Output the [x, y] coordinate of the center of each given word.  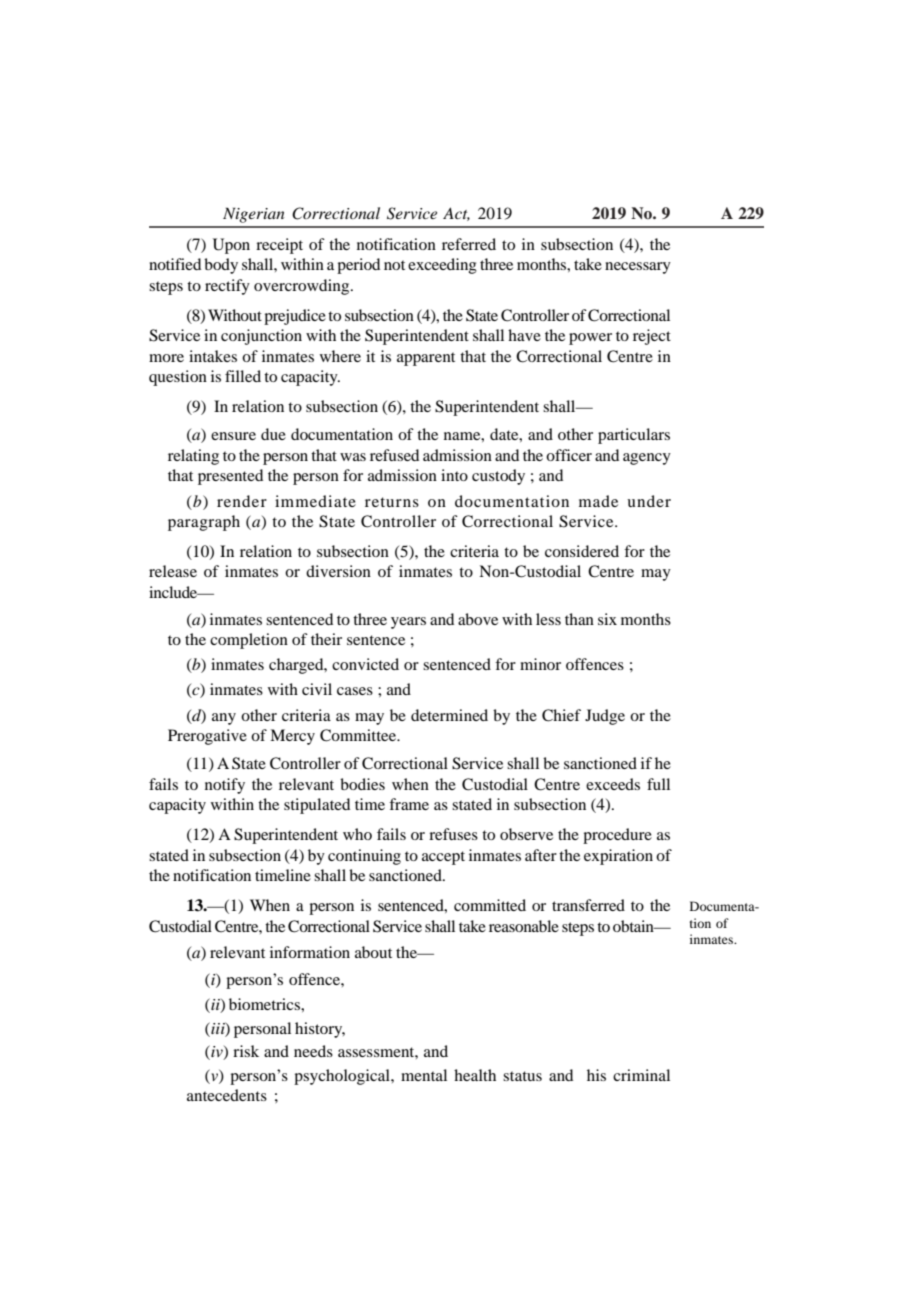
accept [443, 858]
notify [225, 786]
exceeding [442, 266]
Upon [231, 246]
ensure [233, 436]
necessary [638, 268]
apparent [426, 359]
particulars [634, 436]
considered [582, 551]
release [173, 571]
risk [246, 1051]
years [408, 623]
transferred [588, 905]
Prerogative [207, 737]
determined [449, 715]
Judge [605, 717]
